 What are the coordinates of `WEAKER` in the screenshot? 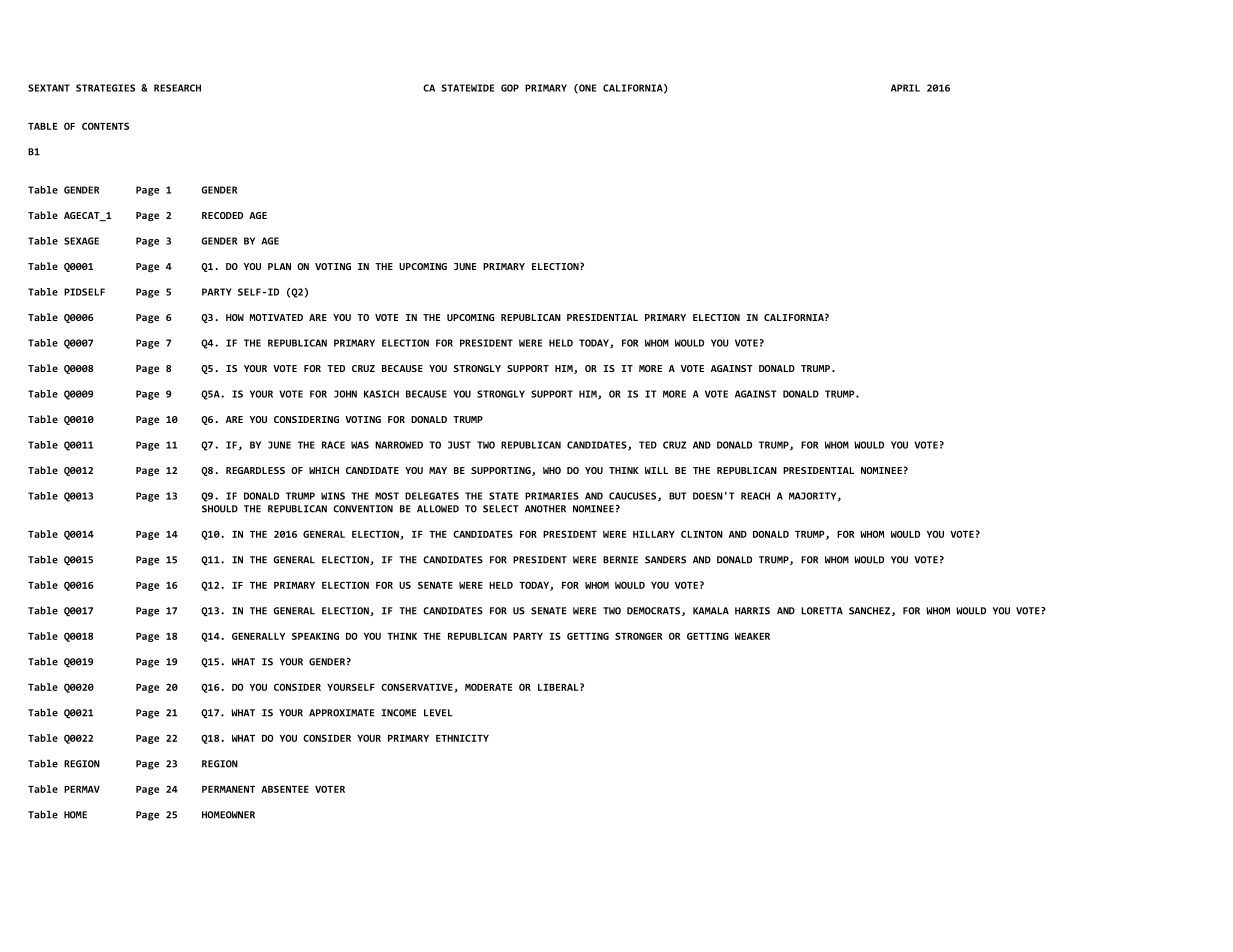 It's located at (752, 636).
